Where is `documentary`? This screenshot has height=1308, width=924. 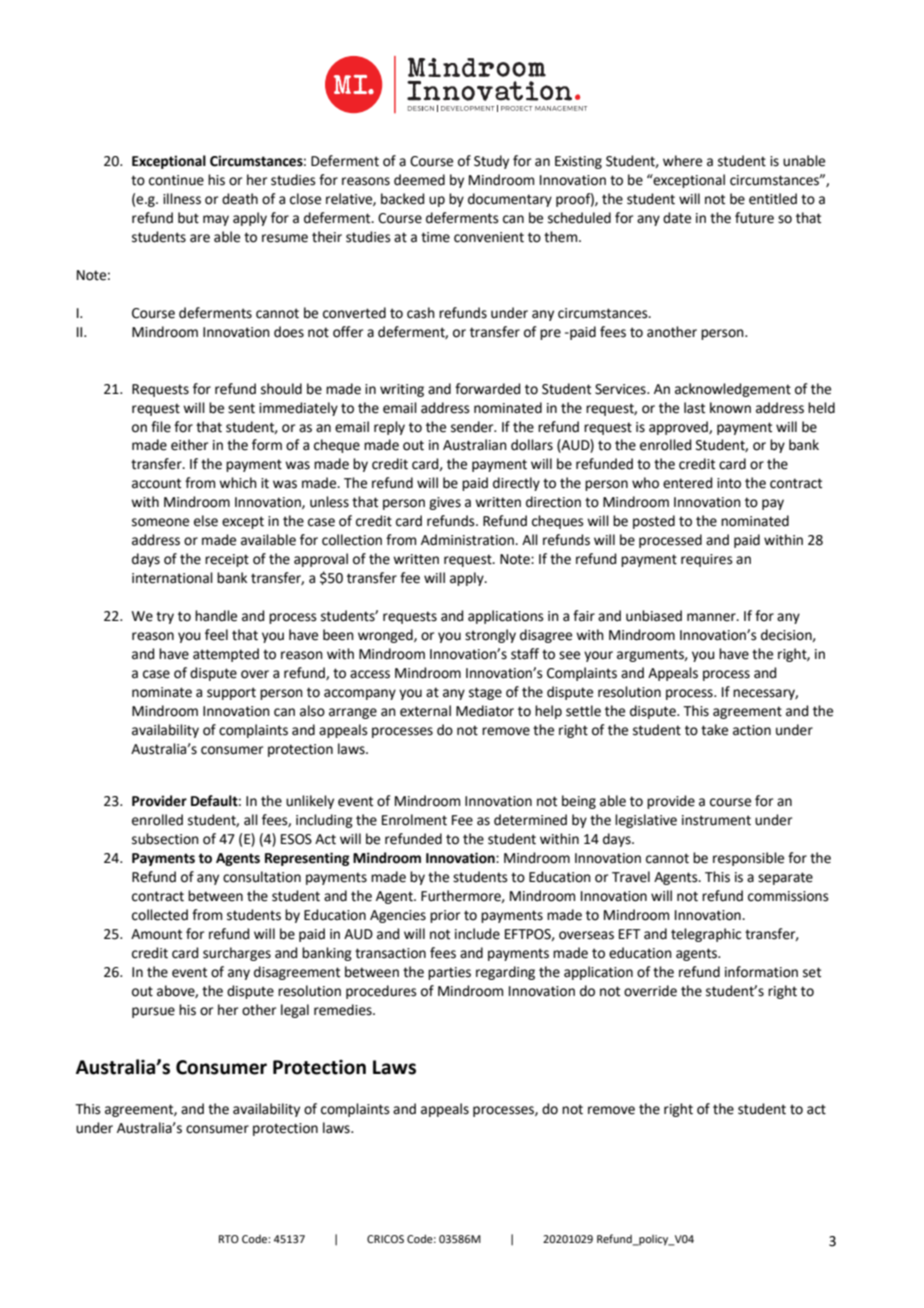 documentary is located at coordinates (510, 200).
